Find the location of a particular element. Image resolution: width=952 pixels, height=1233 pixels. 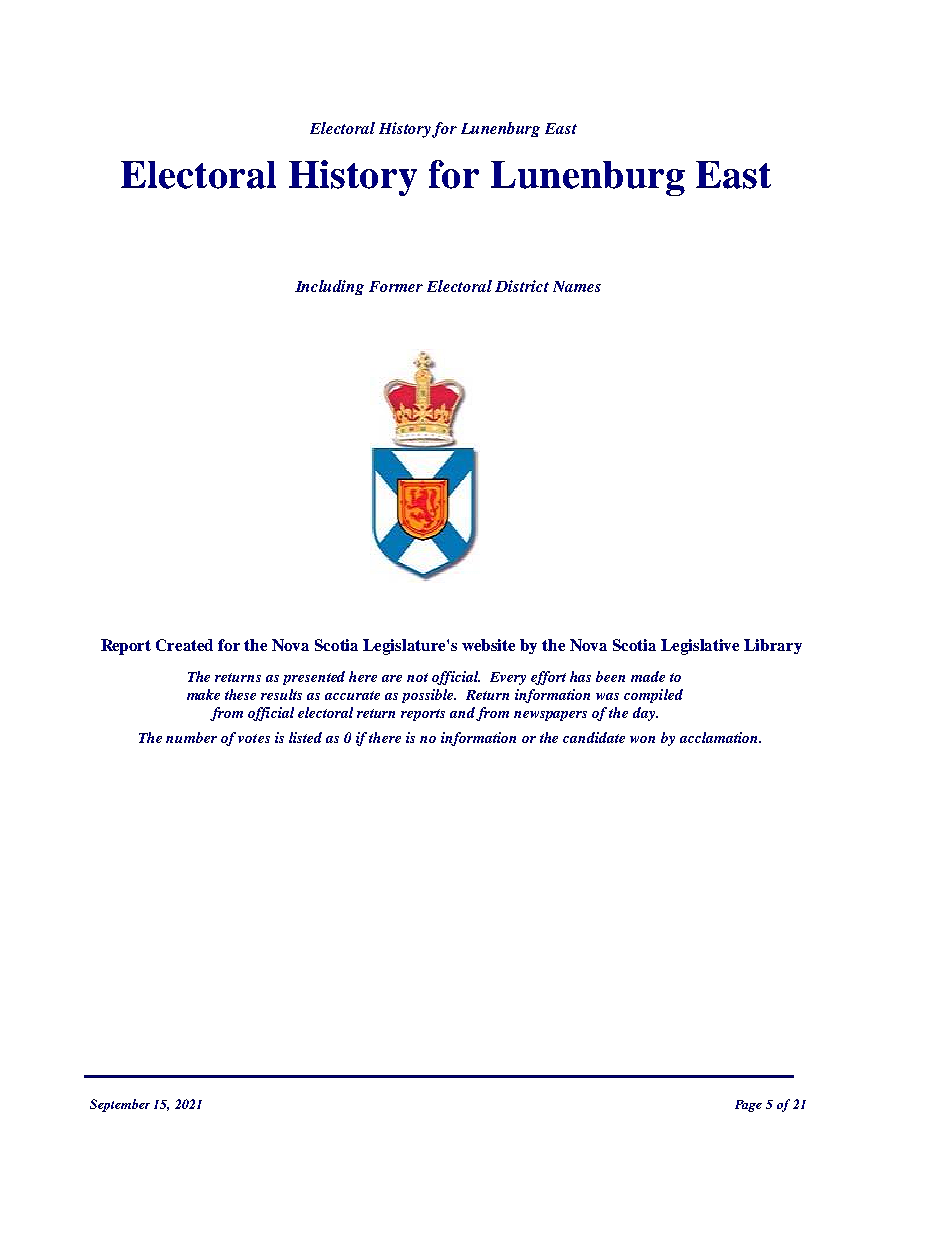

Including is located at coordinates (329, 287).
